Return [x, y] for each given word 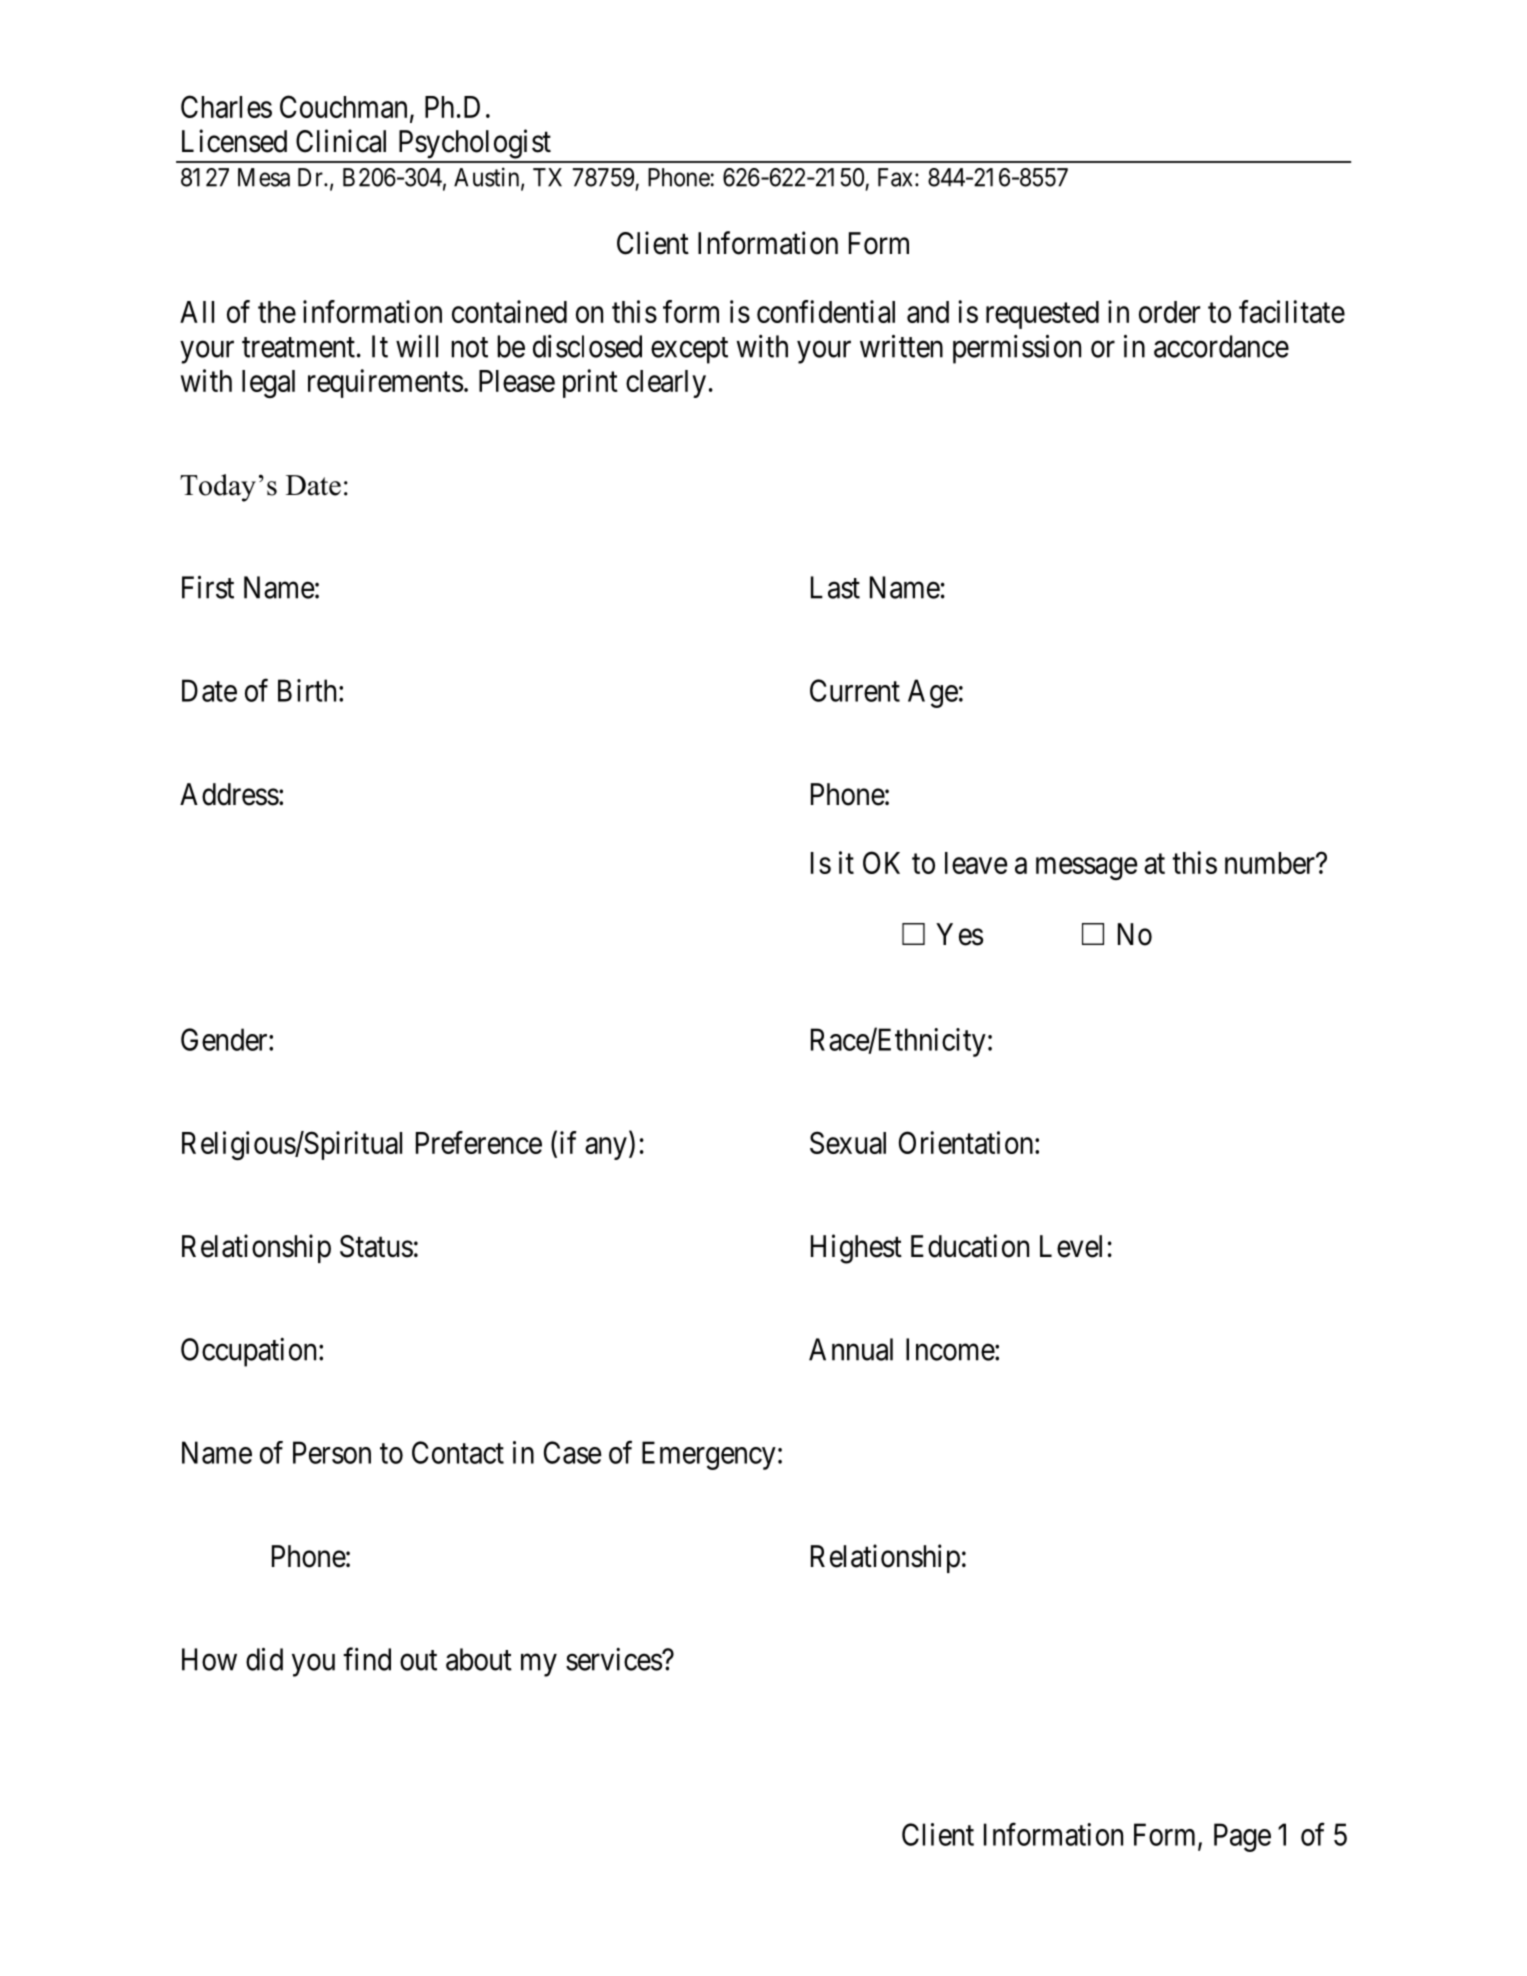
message [1087, 869]
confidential [826, 311]
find [367, 1659]
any [606, 1148]
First [208, 587]
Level [1071, 1246]
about [479, 1659]
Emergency [709, 1455]
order [1169, 312]
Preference [479, 1142]
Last [835, 587]
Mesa [264, 177]
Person [332, 1452]
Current [855, 690]
